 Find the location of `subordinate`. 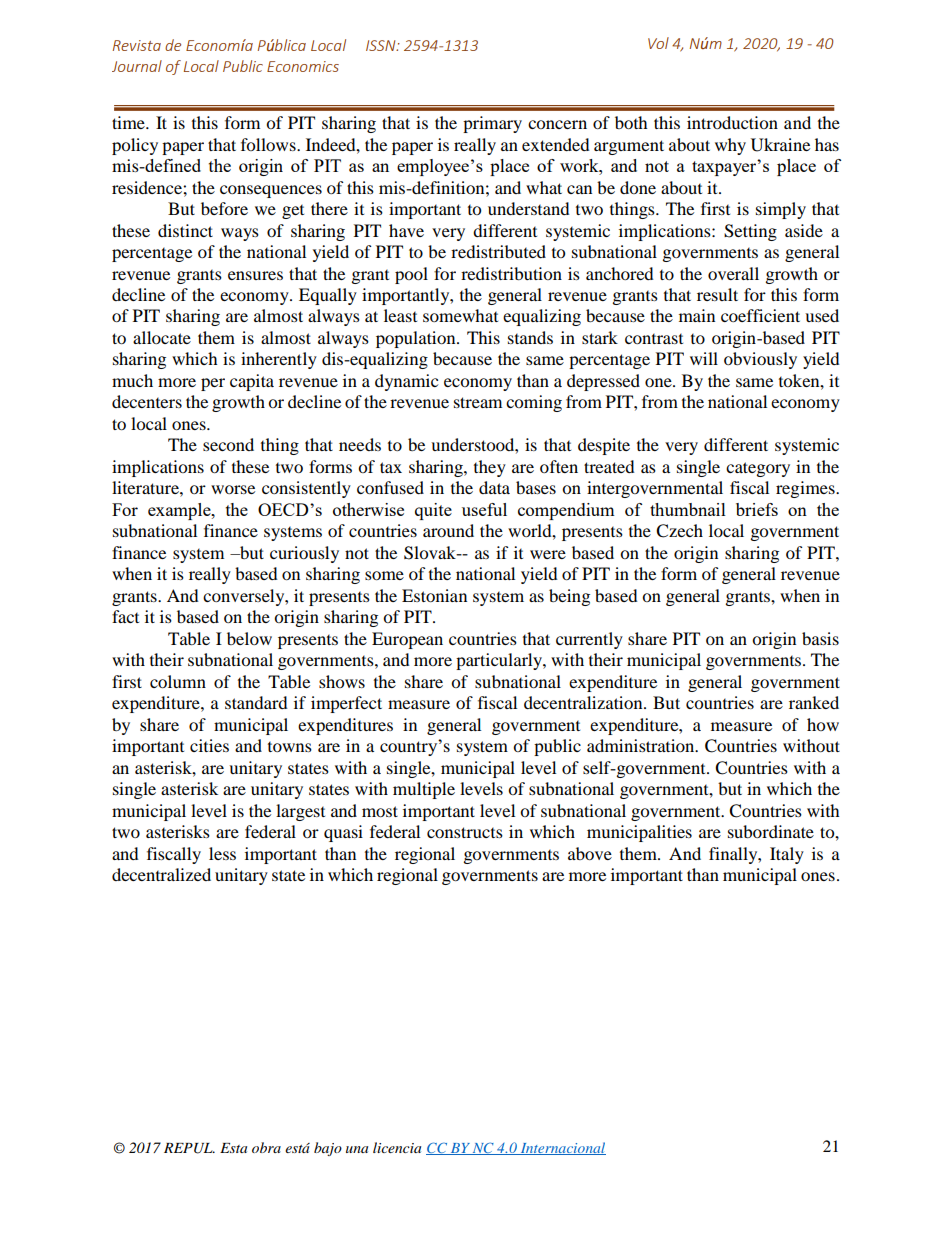

subordinate is located at coordinates (771, 831).
